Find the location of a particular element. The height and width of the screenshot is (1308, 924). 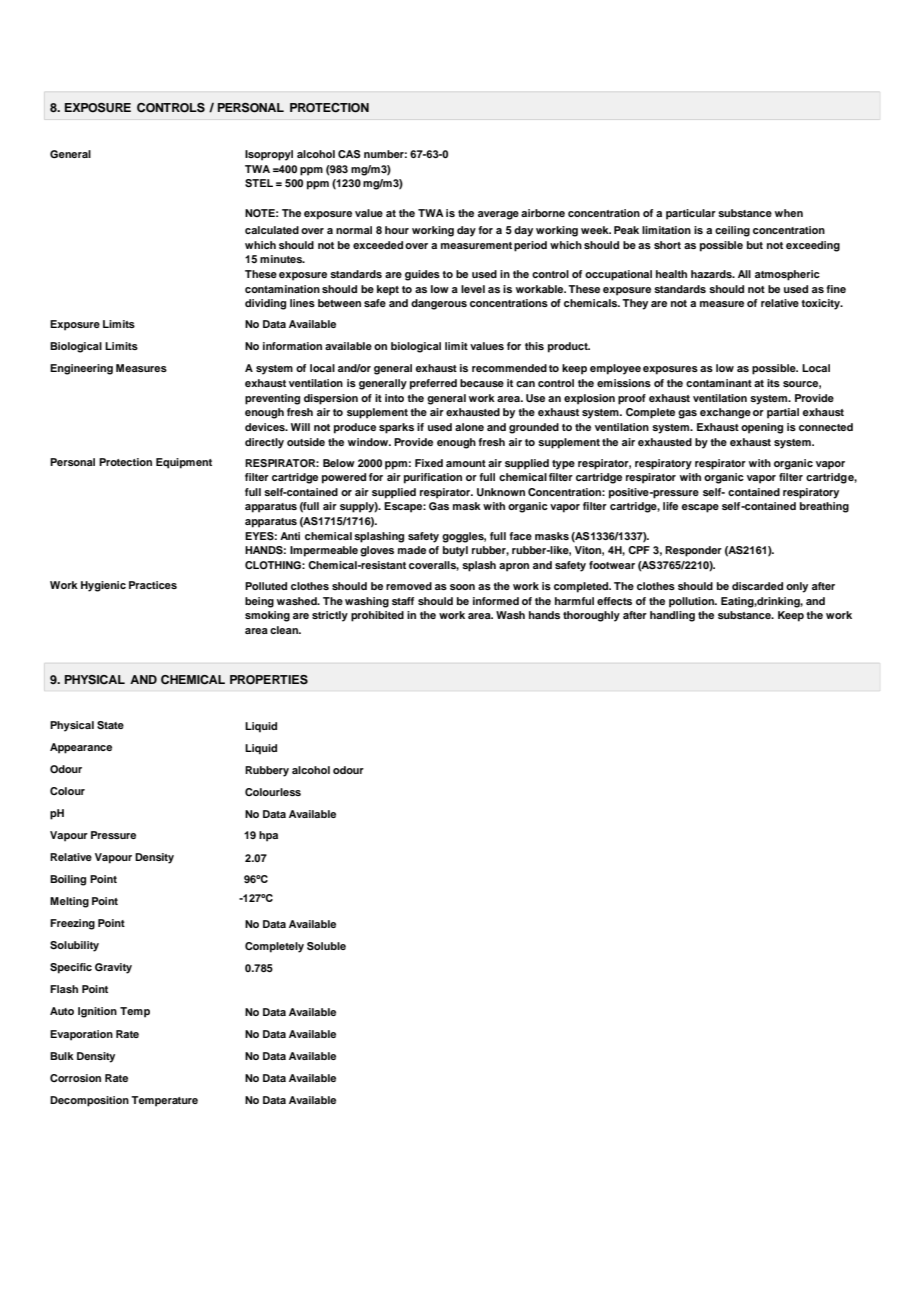

exchange is located at coordinates (725, 413).
